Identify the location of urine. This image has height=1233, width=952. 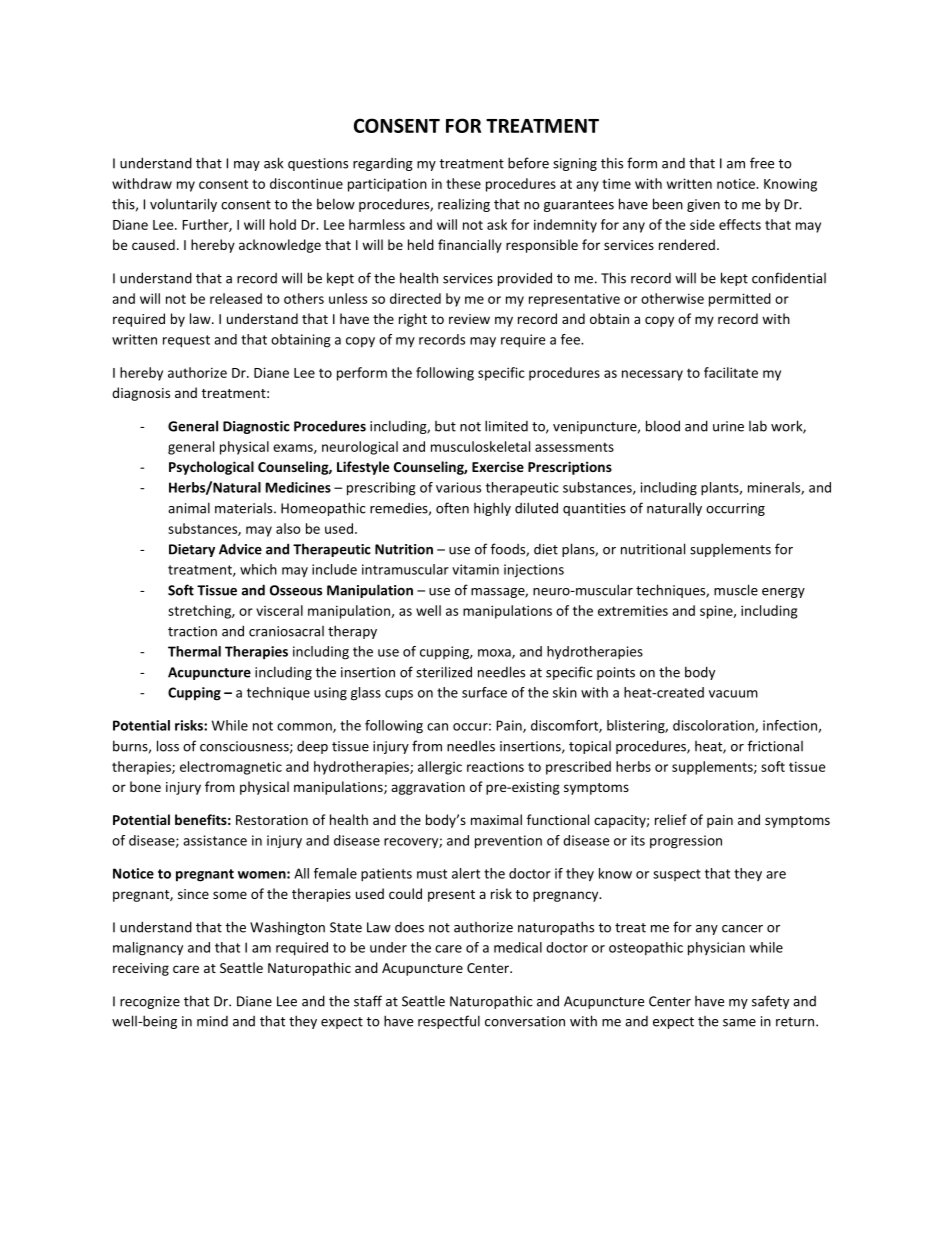
(728, 426).
